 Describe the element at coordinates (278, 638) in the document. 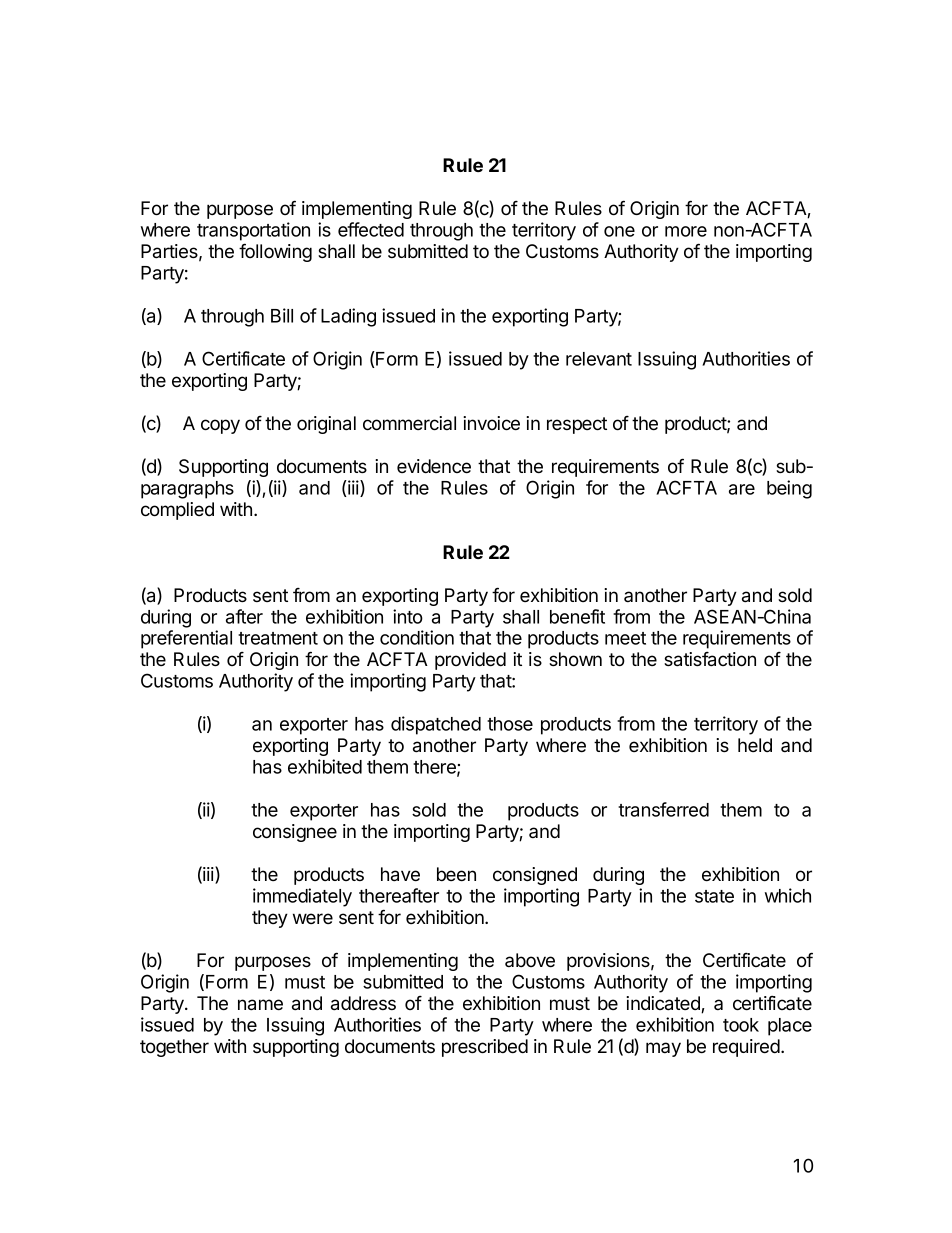

I see `treatment` at that location.
